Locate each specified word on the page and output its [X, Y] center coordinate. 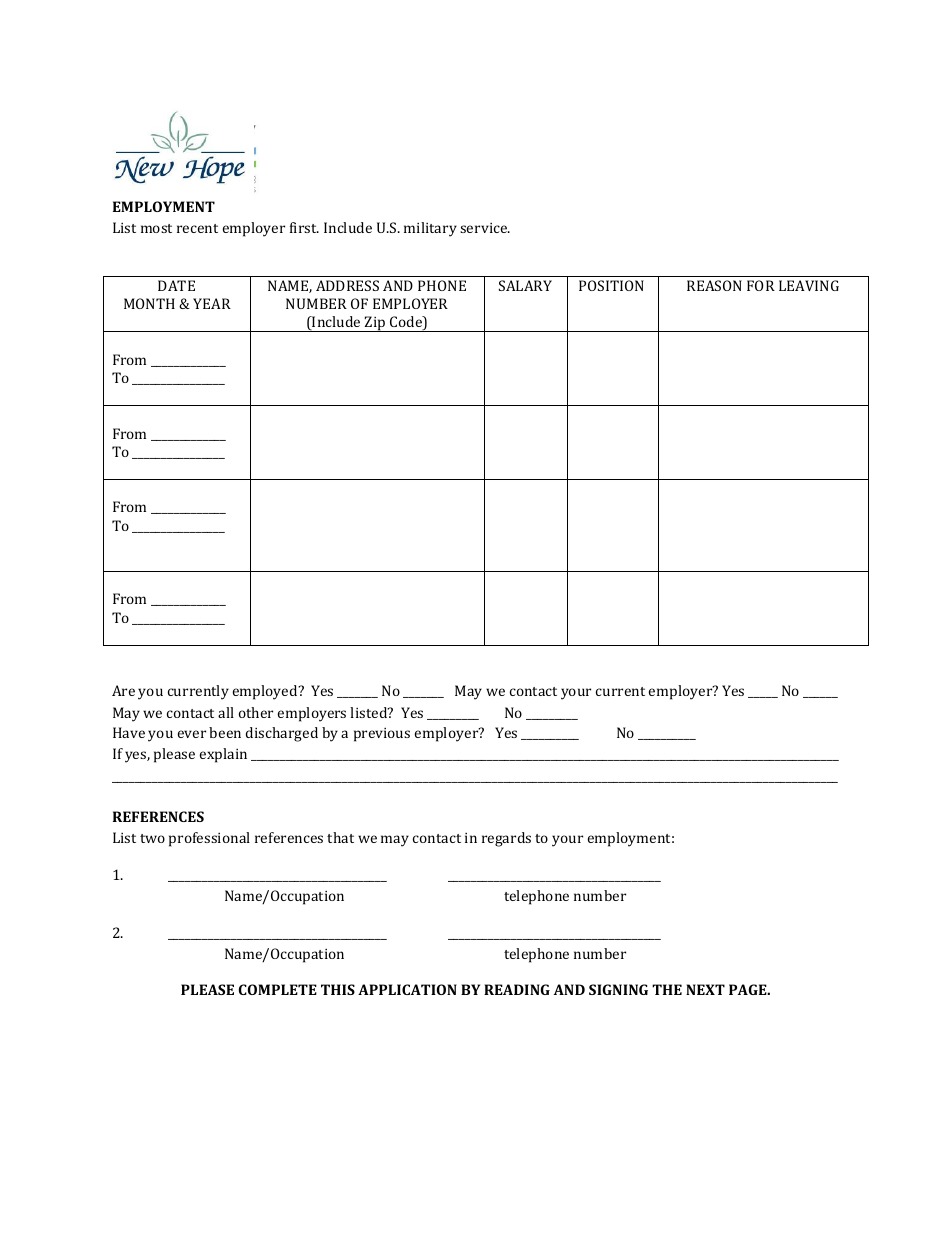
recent [197, 228]
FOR [761, 285]
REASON [714, 285]
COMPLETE [278, 989]
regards [506, 839]
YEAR [212, 303]
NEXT [705, 989]
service [485, 228]
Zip [375, 324]
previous [382, 735]
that [340, 837]
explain [223, 755]
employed [266, 692]
